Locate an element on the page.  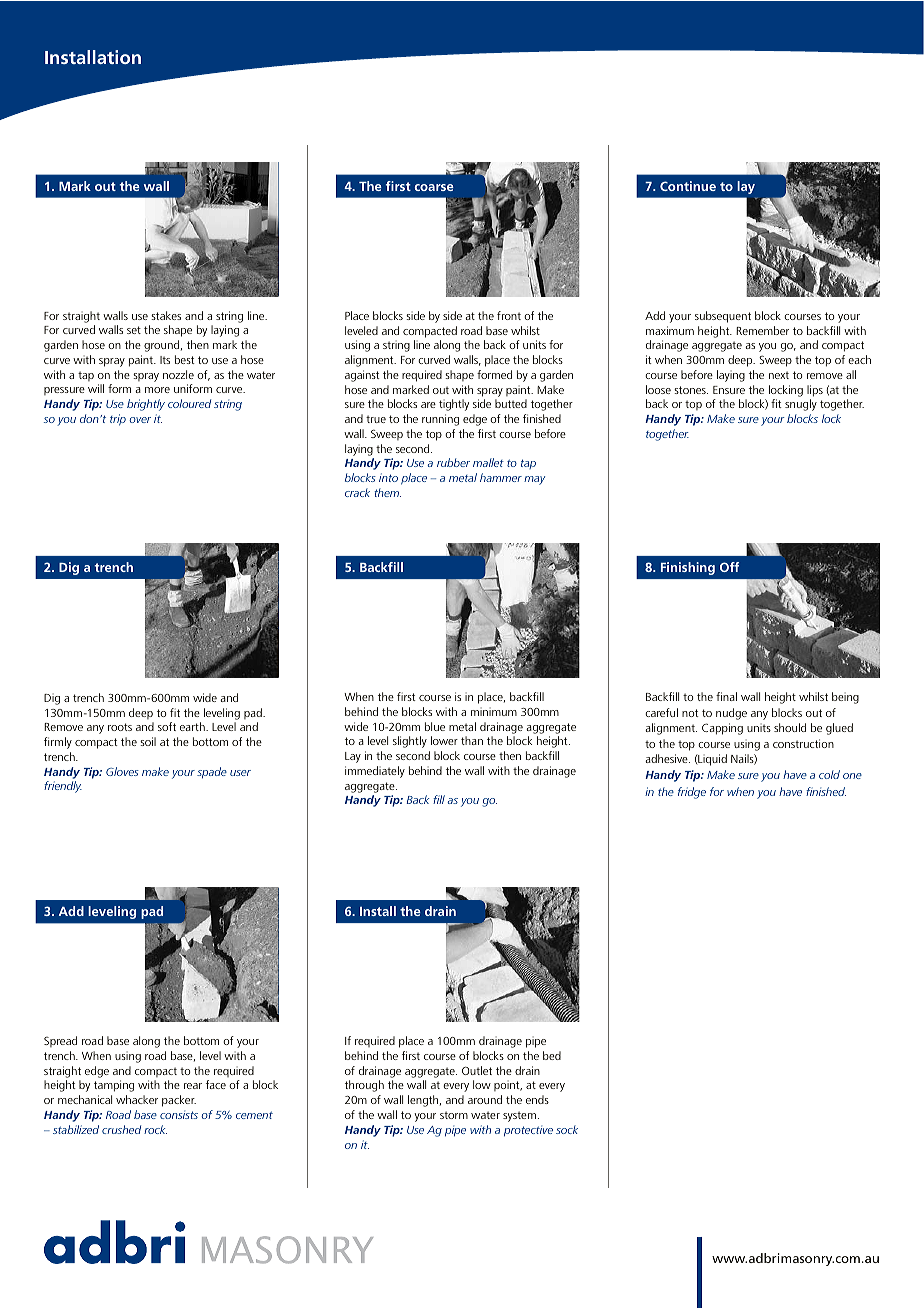
soft is located at coordinates (167, 726).
